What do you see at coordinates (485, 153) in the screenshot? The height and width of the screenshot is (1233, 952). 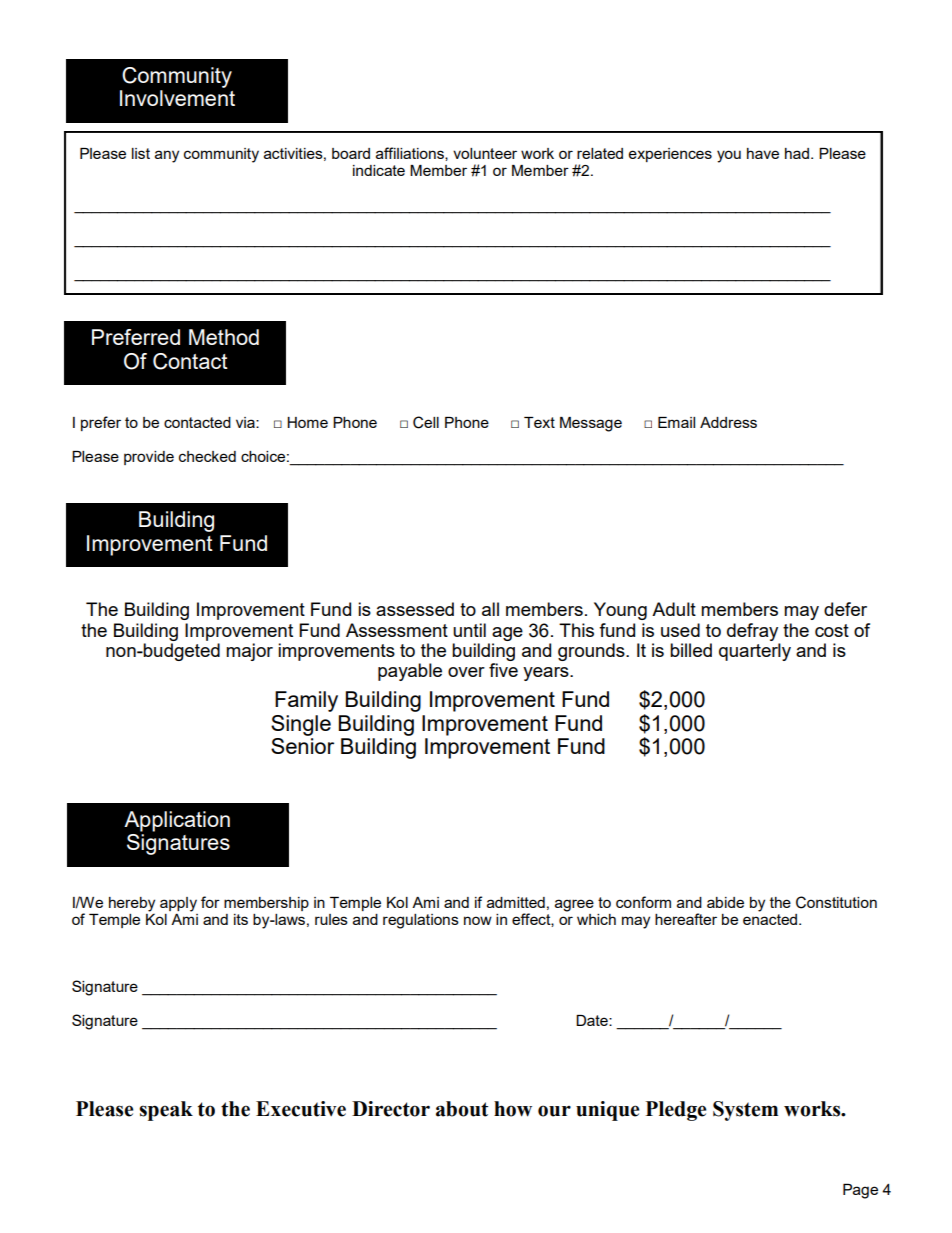 I see `volunteer` at bounding box center [485, 153].
